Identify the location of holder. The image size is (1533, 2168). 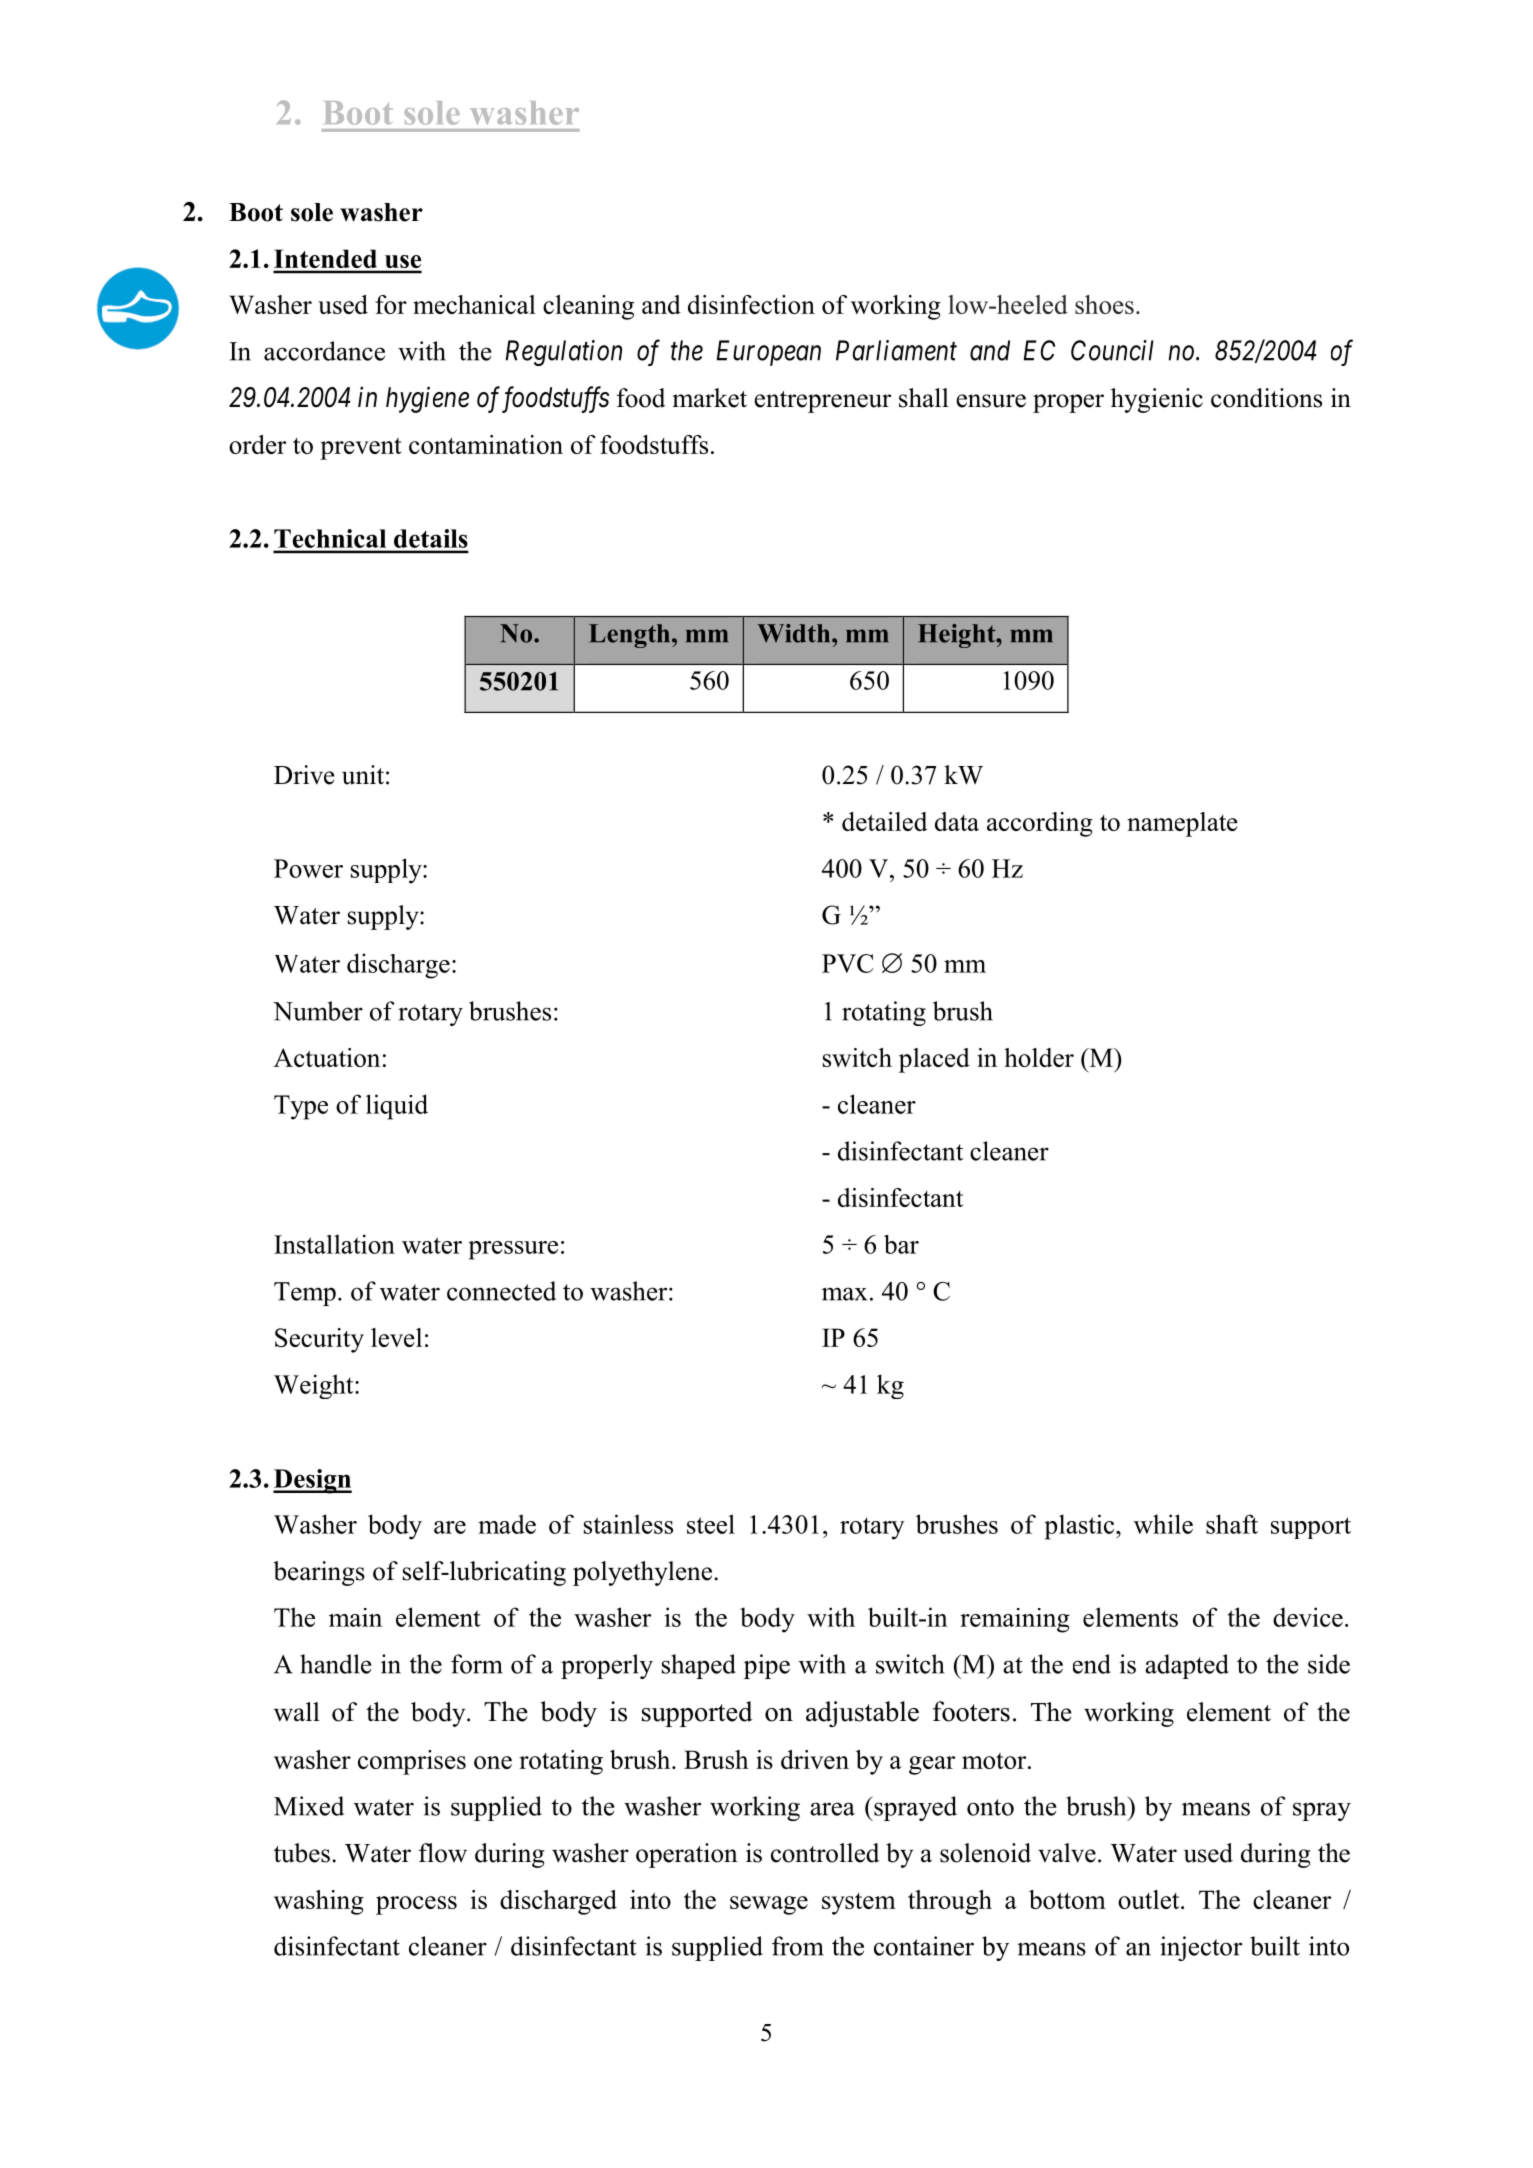
(1039, 1057).
